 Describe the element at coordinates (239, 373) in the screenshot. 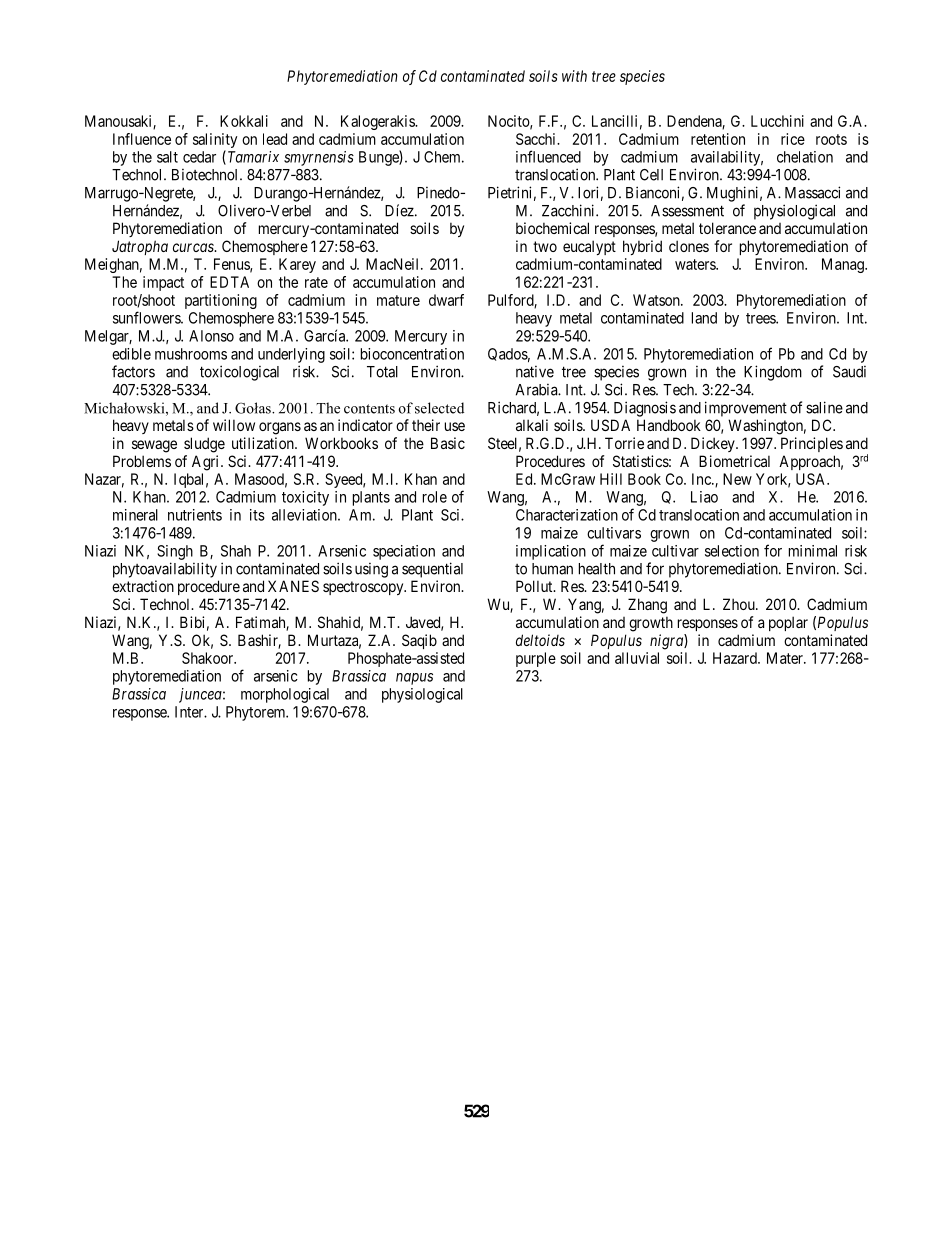

I see `toxicological` at that location.
